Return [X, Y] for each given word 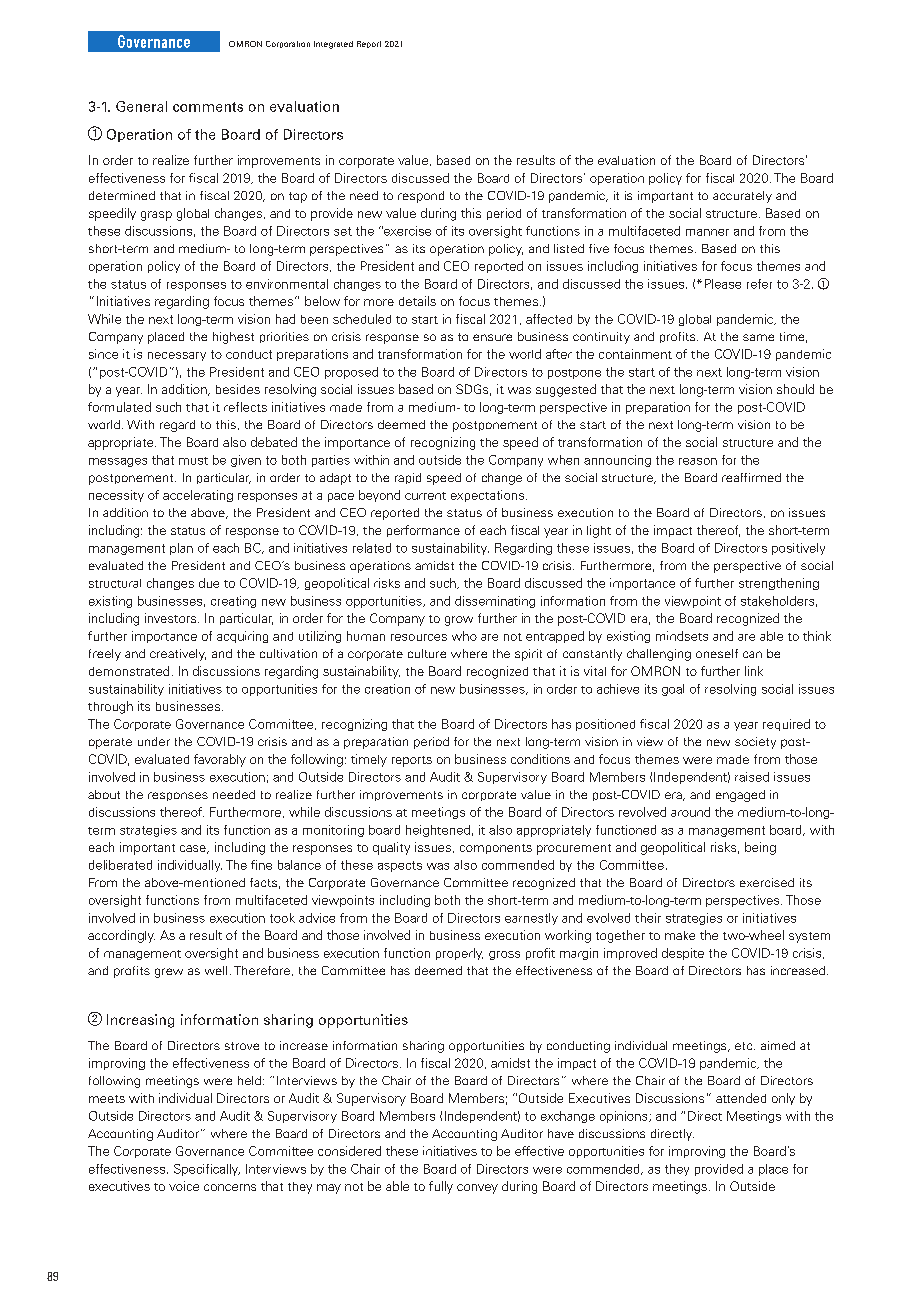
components [496, 849]
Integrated [333, 45]
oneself [717, 653]
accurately [742, 197]
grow [459, 621]
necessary [177, 356]
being [760, 848]
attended [741, 1098]
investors [172, 618]
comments [208, 107]
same [758, 337]
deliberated [120, 865]
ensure [492, 337]
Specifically [207, 1170]
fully [441, 1187]
